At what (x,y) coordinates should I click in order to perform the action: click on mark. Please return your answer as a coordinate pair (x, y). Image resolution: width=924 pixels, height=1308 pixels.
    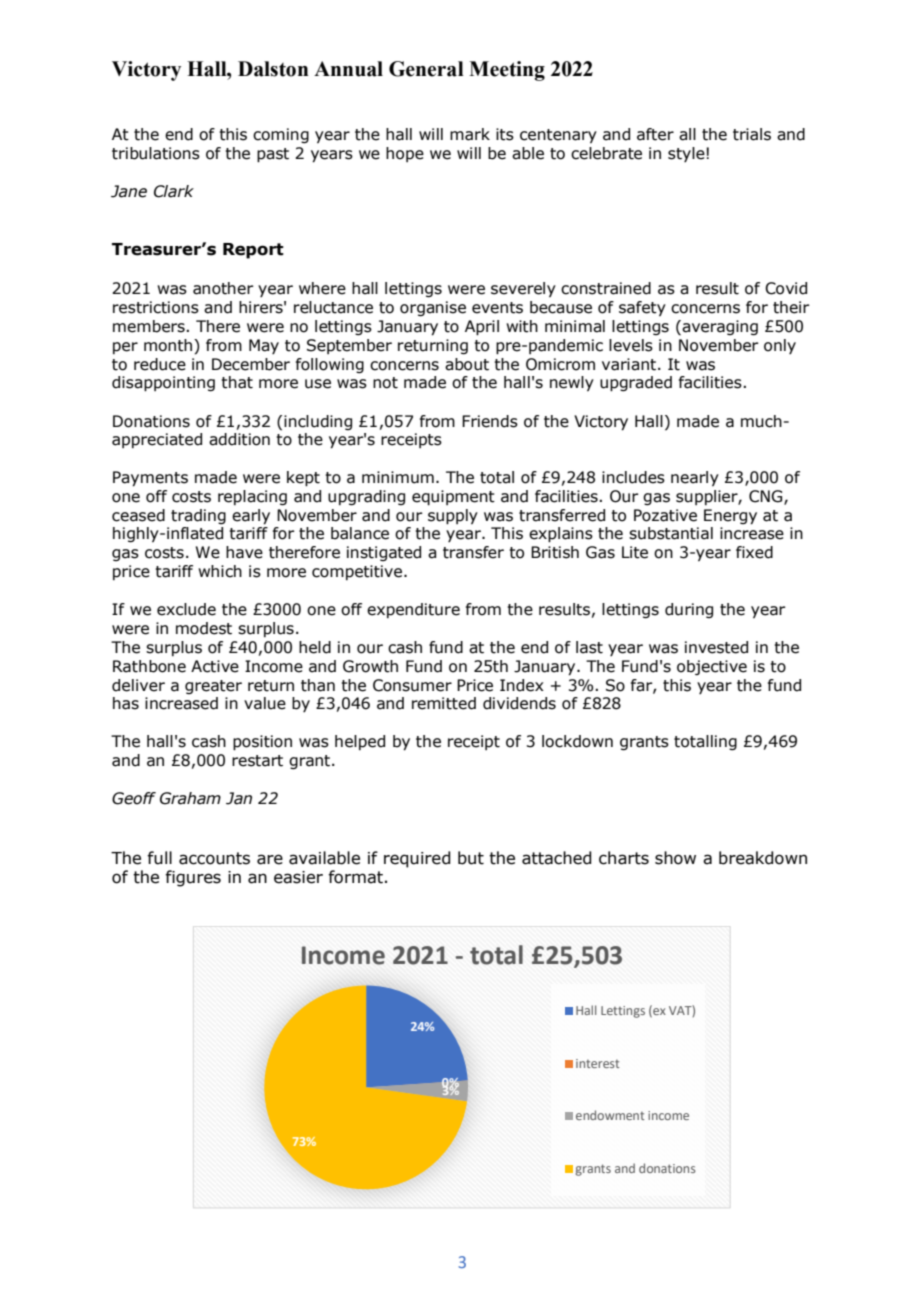
    Looking at the image, I should click on (470, 134).
